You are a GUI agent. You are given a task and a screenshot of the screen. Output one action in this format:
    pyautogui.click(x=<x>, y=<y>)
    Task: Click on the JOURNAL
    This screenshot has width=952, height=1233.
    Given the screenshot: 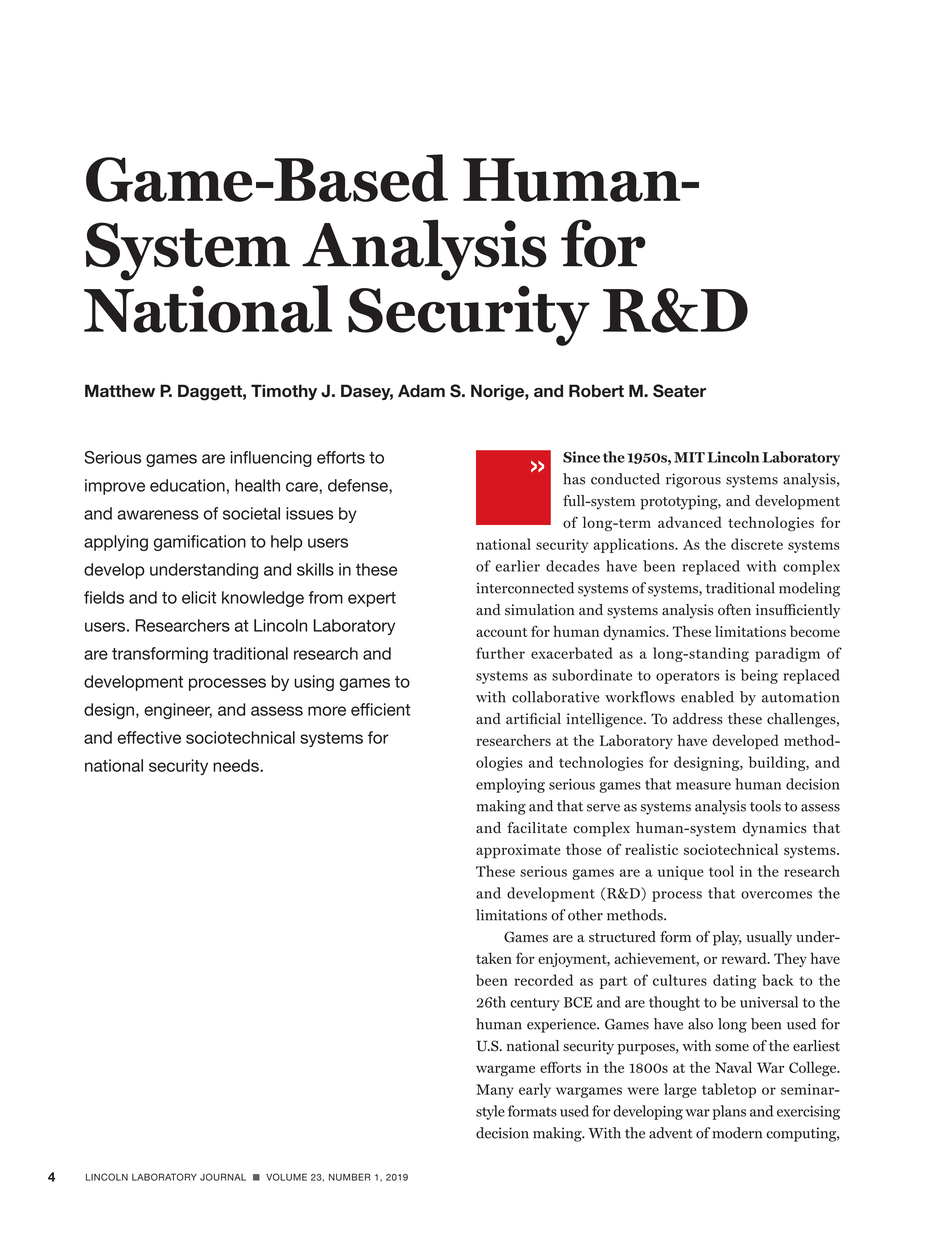 What is the action you would take?
    pyautogui.click(x=223, y=1177)
